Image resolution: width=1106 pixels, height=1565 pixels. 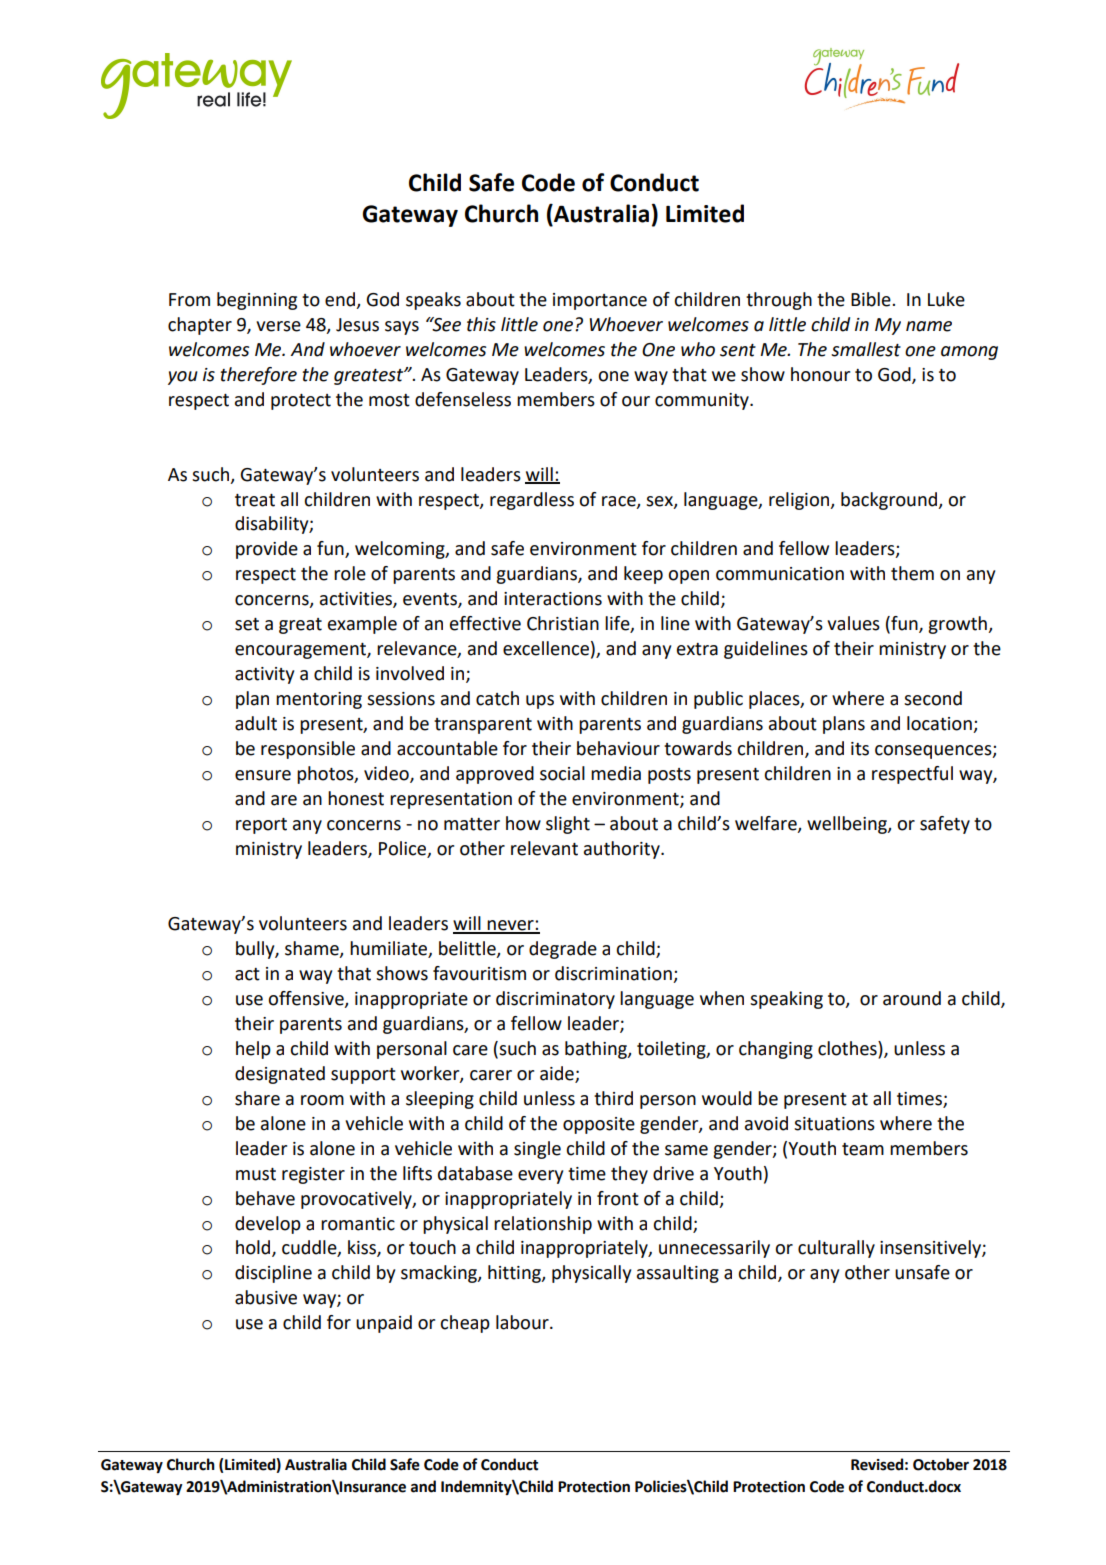 I want to click on wellbeing, so click(x=848, y=825).
